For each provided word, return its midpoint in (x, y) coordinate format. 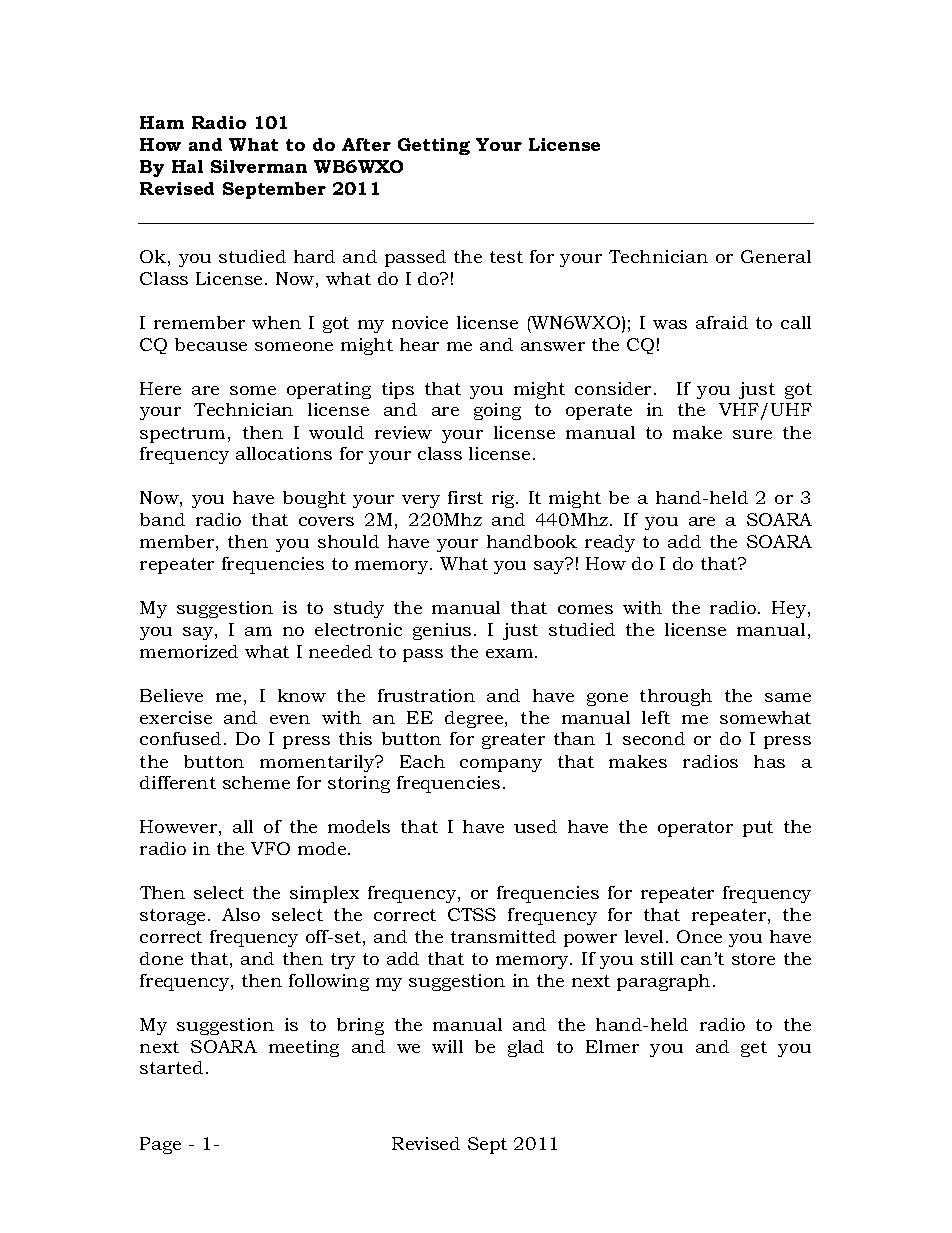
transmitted (503, 936)
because (211, 344)
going (497, 411)
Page (160, 1145)
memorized (189, 651)
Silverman (259, 166)
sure (752, 434)
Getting (434, 146)
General (776, 256)
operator (695, 829)
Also (241, 914)
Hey (790, 609)
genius (442, 631)
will (447, 1046)
